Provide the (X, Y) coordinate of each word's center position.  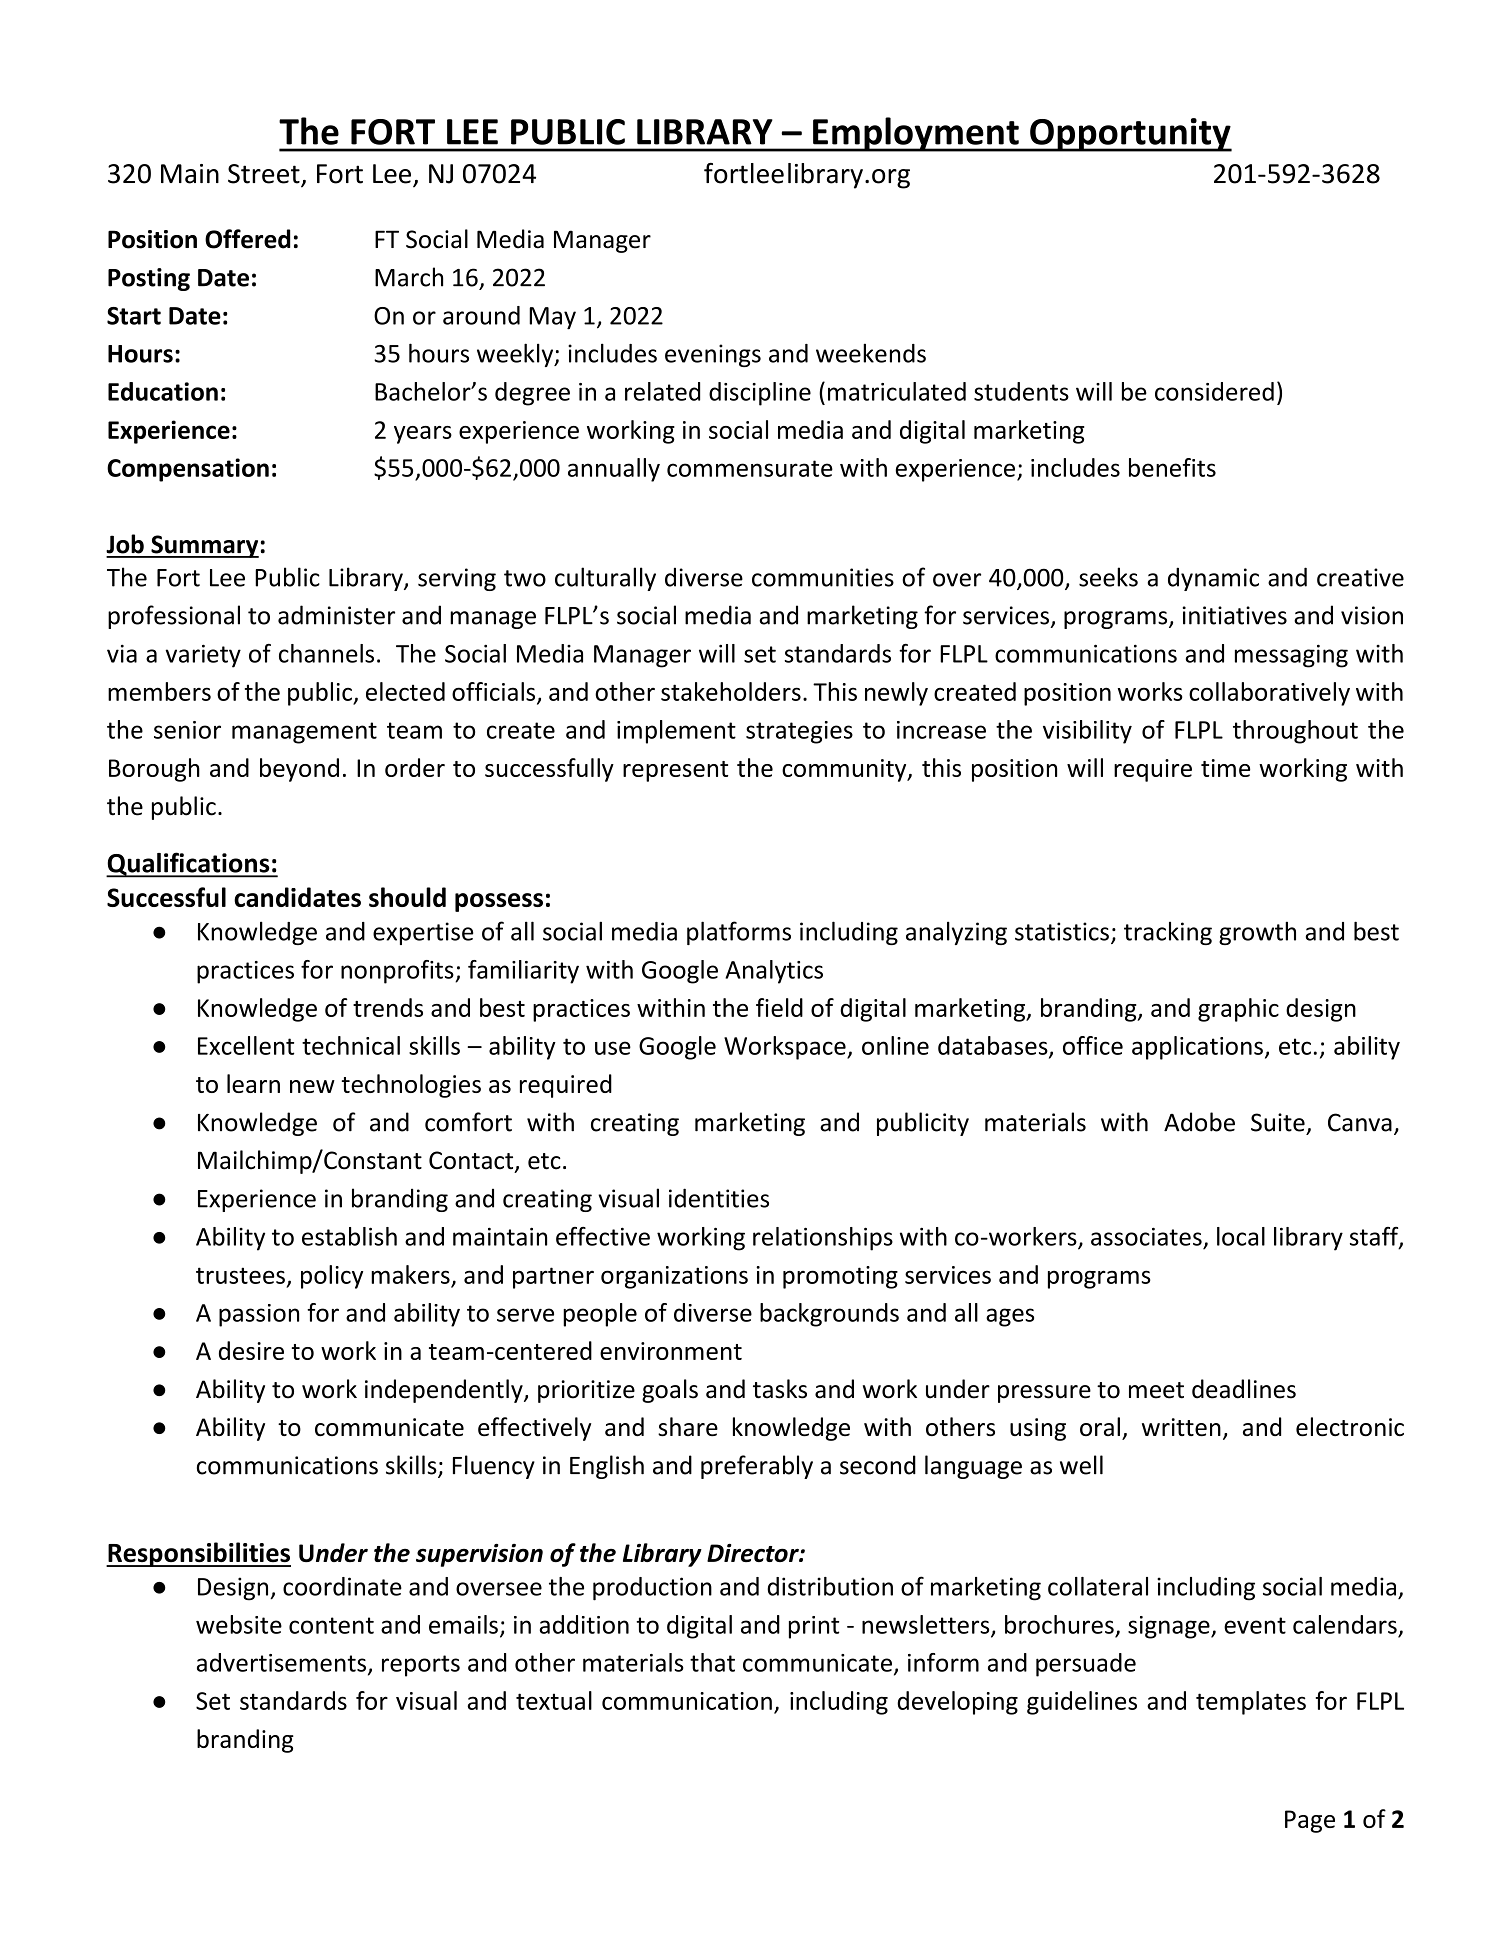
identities (719, 1198)
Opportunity (1130, 135)
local (1241, 1236)
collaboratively (1269, 694)
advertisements (281, 1662)
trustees (240, 1275)
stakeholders (731, 691)
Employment (916, 134)
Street (265, 175)
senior (187, 730)
